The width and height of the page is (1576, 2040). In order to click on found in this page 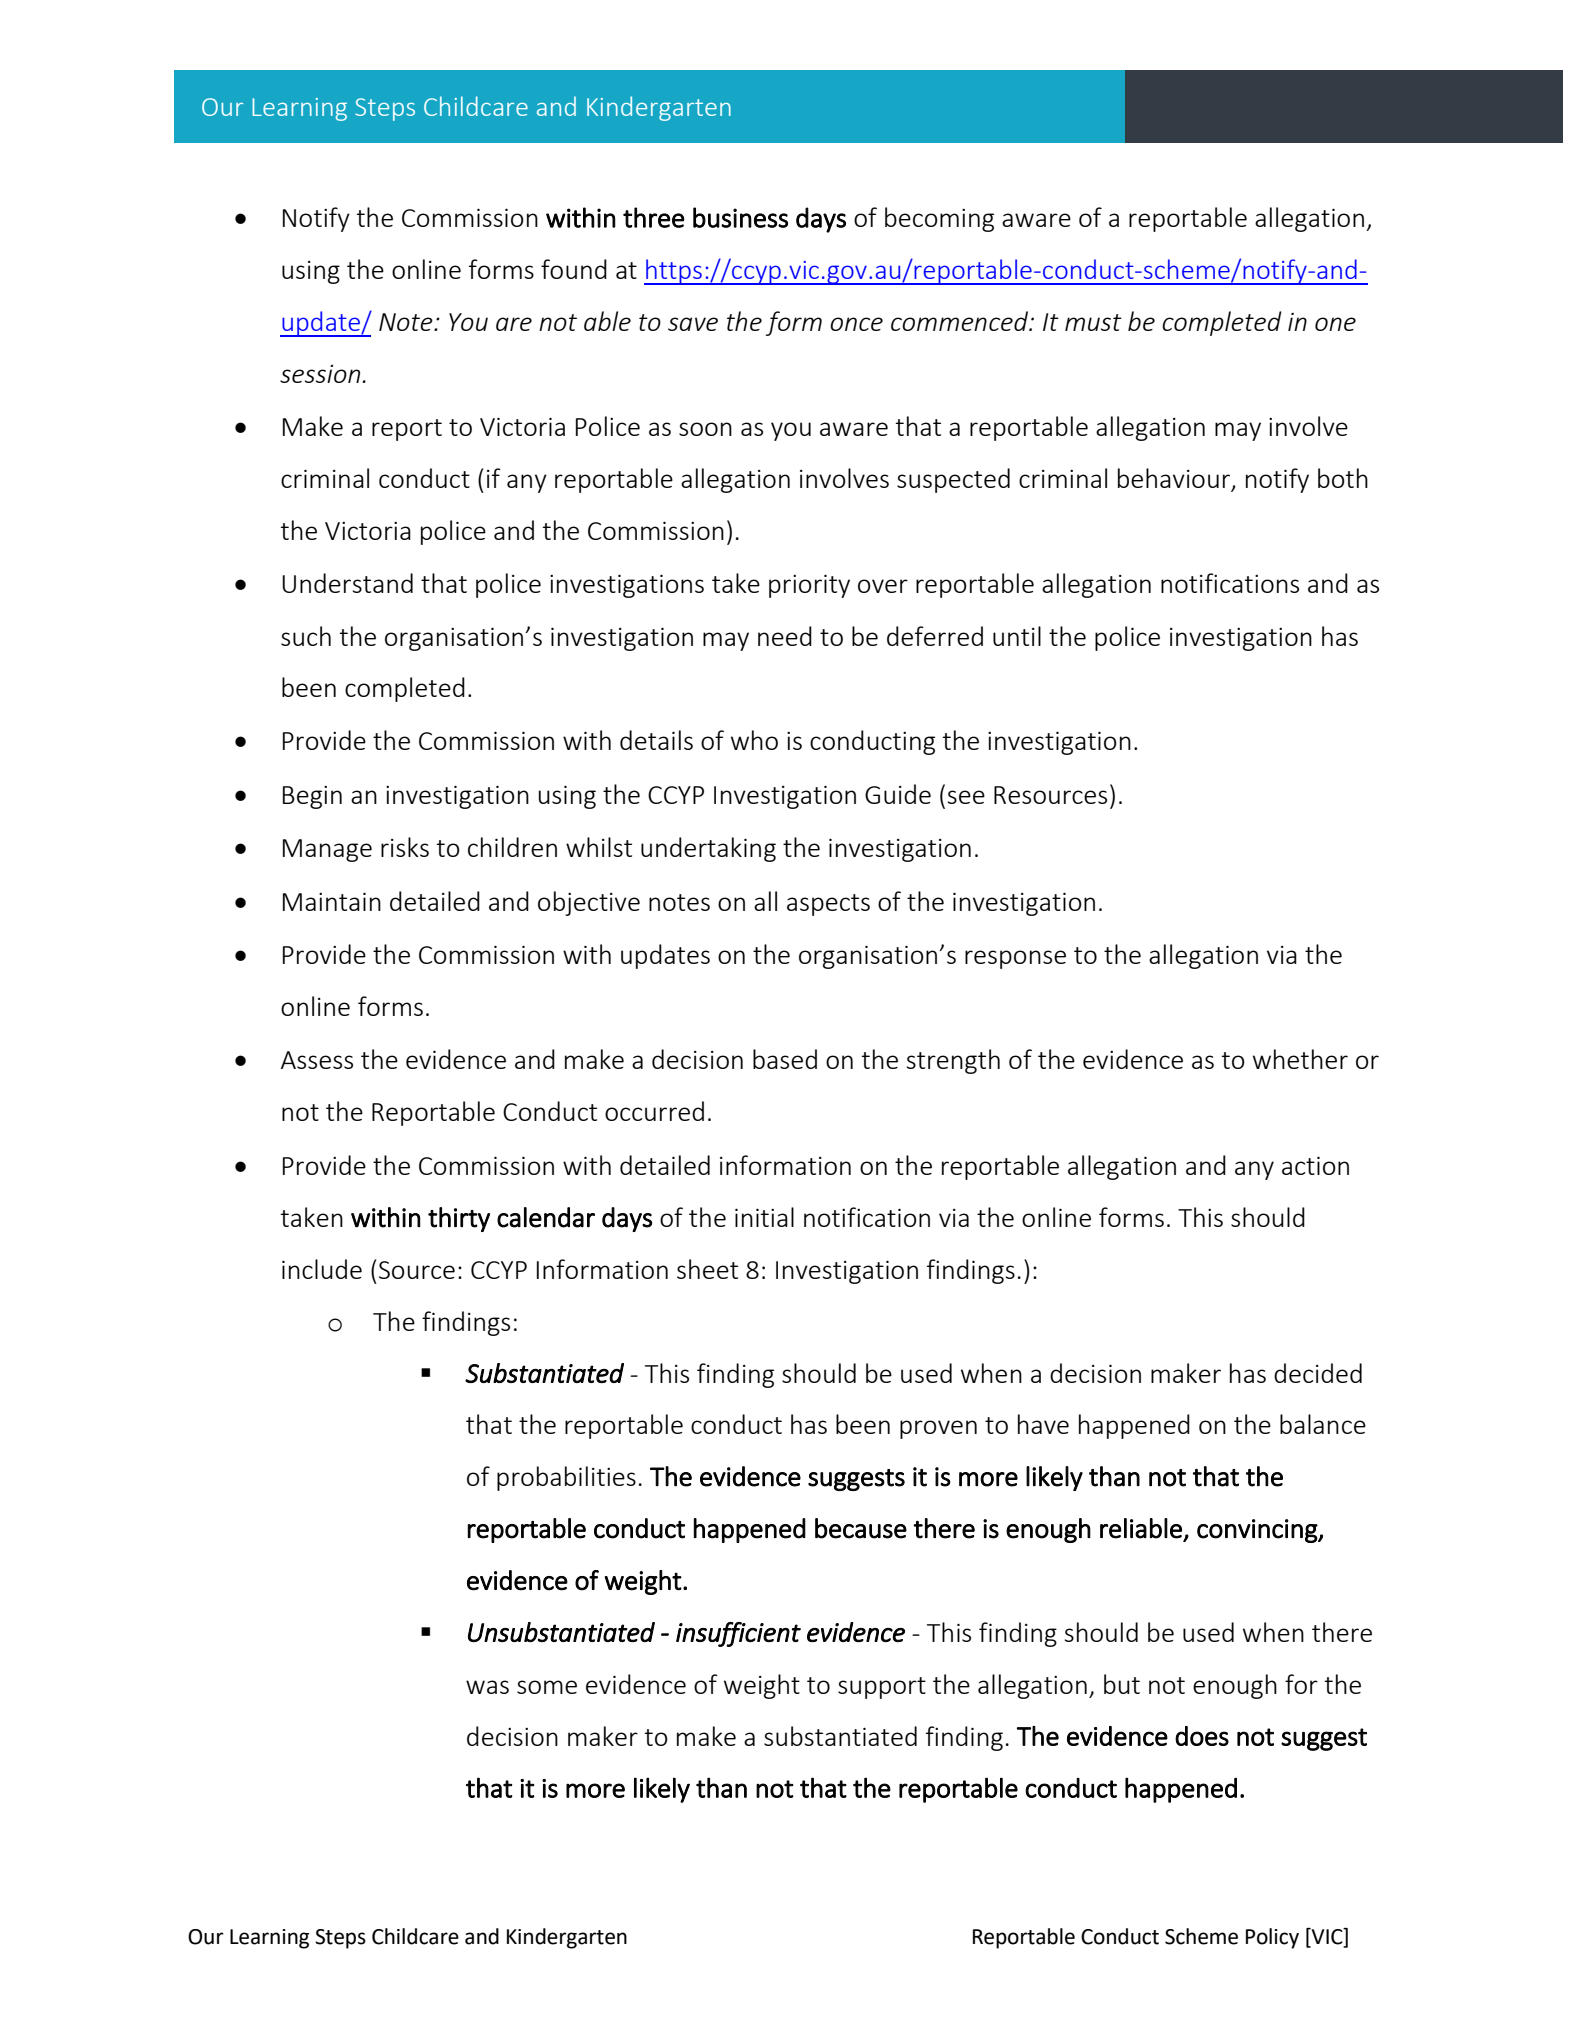, I will do `click(574, 269)`.
